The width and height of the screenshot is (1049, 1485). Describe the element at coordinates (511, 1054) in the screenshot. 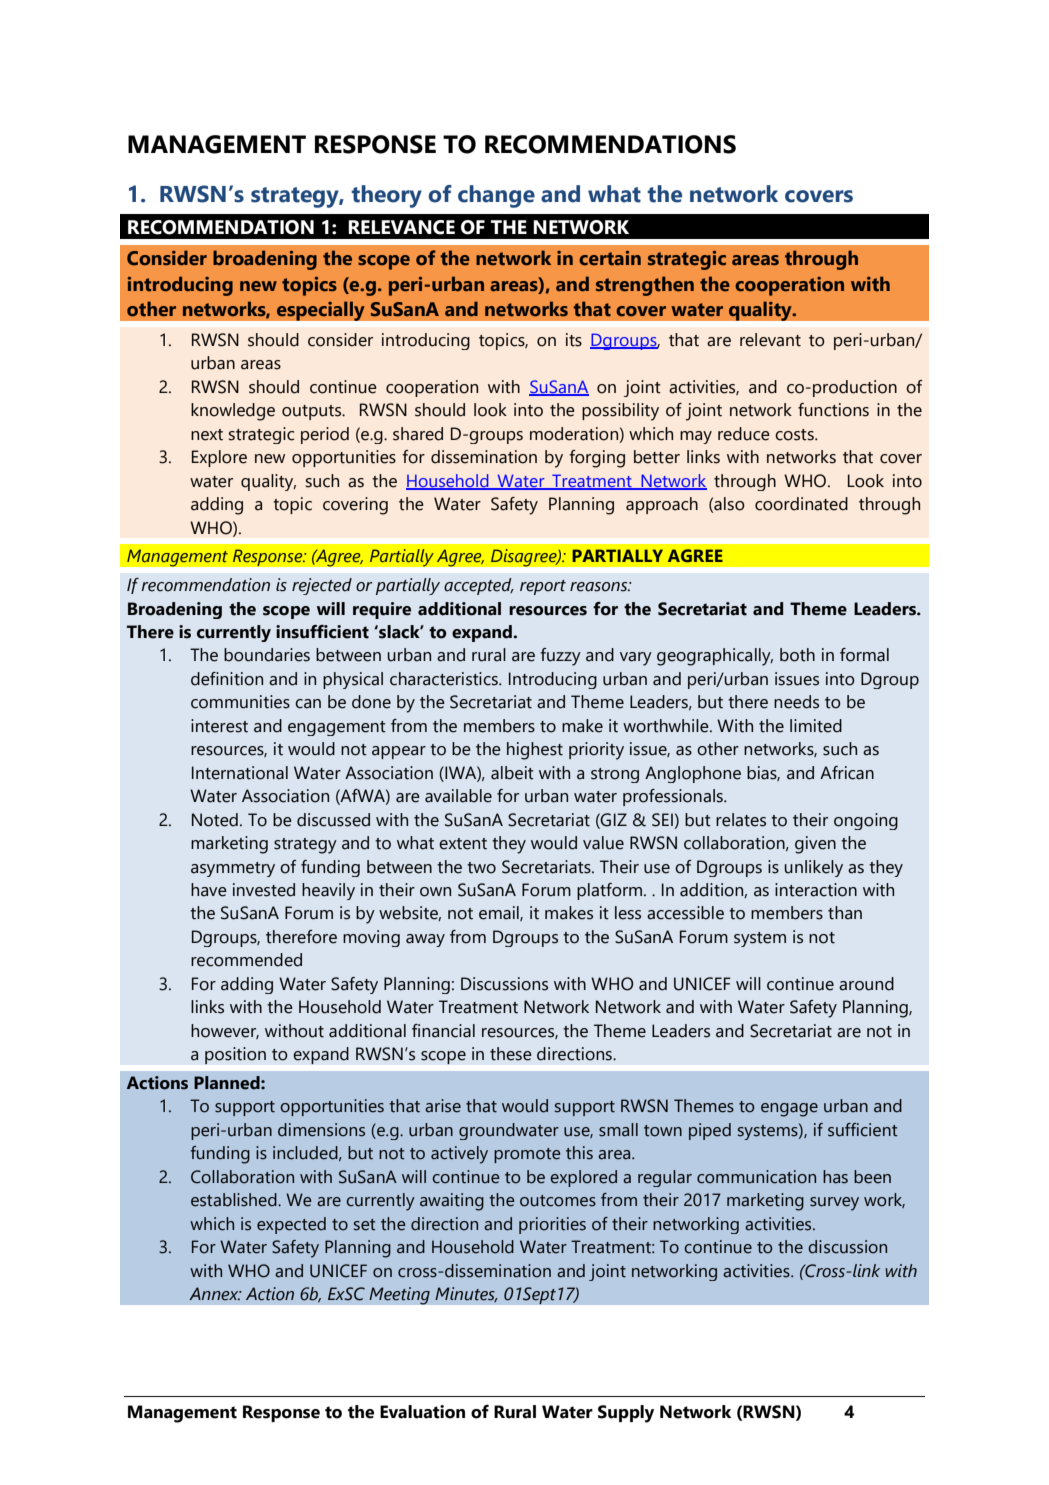

I see `these` at that location.
